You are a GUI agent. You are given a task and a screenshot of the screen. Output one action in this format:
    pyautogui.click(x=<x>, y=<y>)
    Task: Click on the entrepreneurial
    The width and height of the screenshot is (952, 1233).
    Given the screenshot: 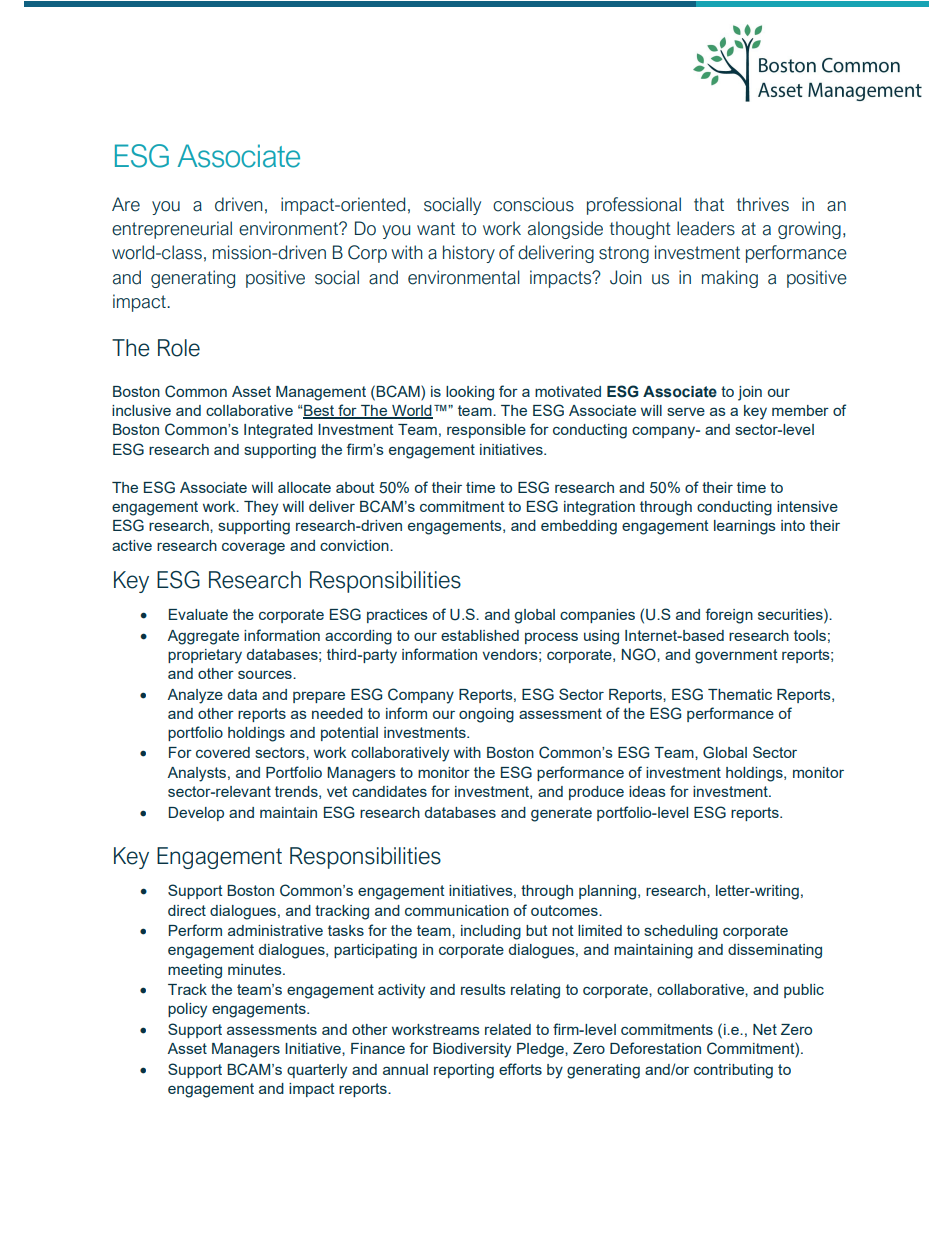 What is the action you would take?
    pyautogui.click(x=172, y=230)
